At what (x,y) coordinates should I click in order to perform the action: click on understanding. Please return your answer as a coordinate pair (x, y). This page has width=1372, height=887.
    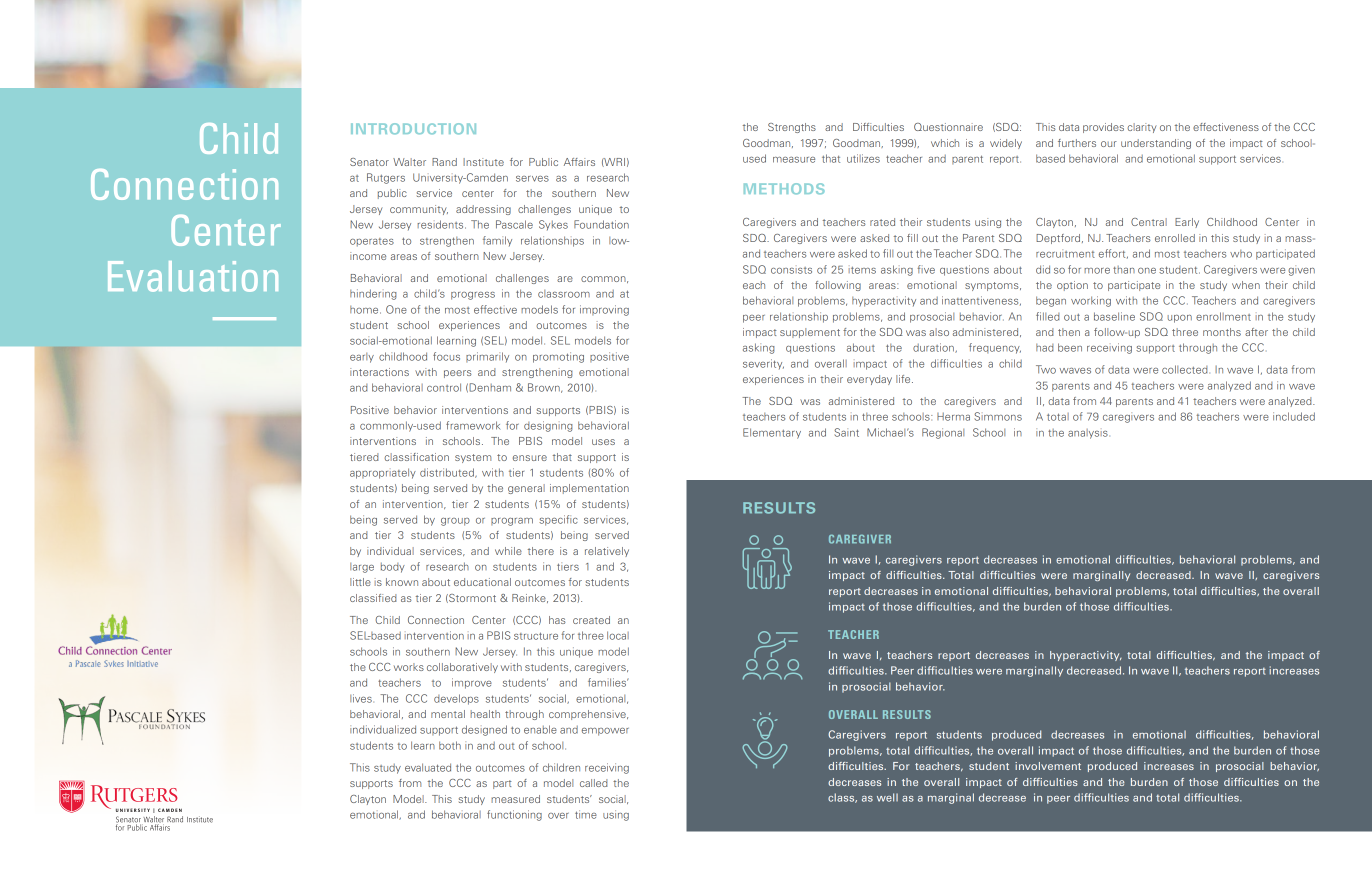
    Looking at the image, I should click on (1156, 144).
